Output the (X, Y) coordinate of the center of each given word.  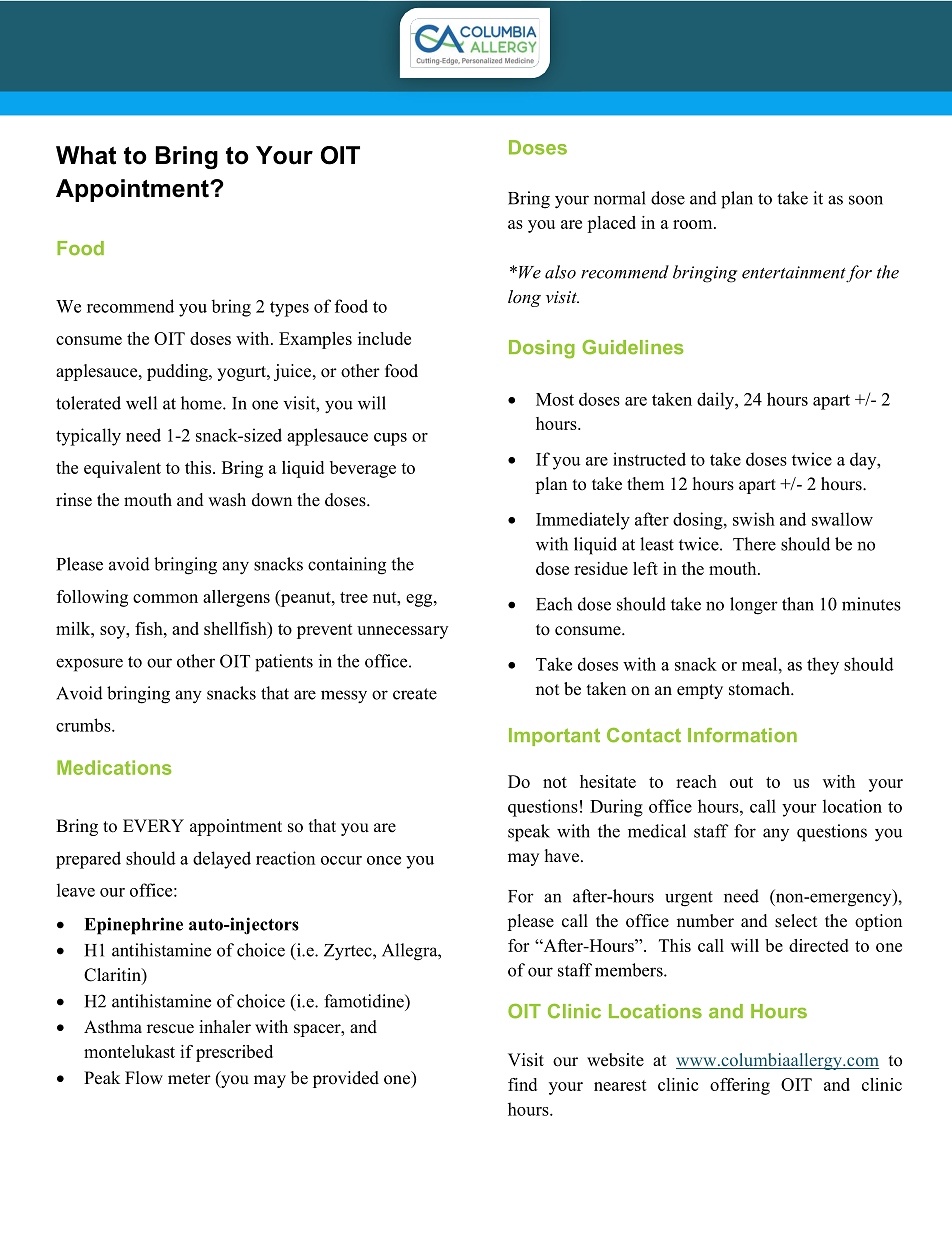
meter (189, 1079)
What (86, 155)
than (798, 604)
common (165, 598)
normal (620, 198)
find (522, 1084)
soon (866, 200)
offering (740, 1086)
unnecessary (402, 632)
